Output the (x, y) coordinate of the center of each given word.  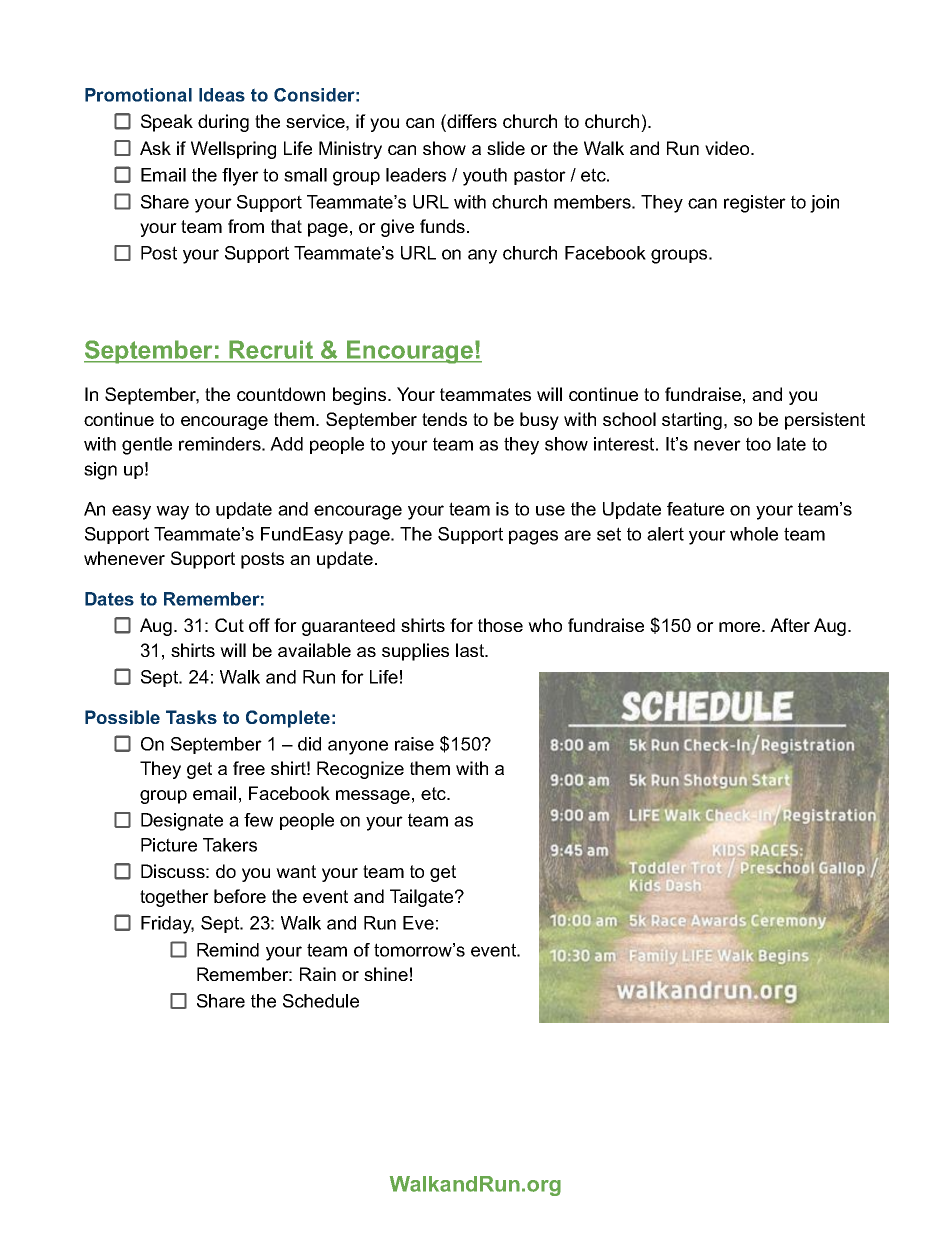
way (172, 512)
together (174, 898)
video (728, 148)
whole (754, 534)
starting (692, 421)
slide (506, 148)
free (249, 768)
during (223, 123)
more (741, 627)
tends (444, 419)
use (550, 510)
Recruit (271, 351)
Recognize (360, 770)
